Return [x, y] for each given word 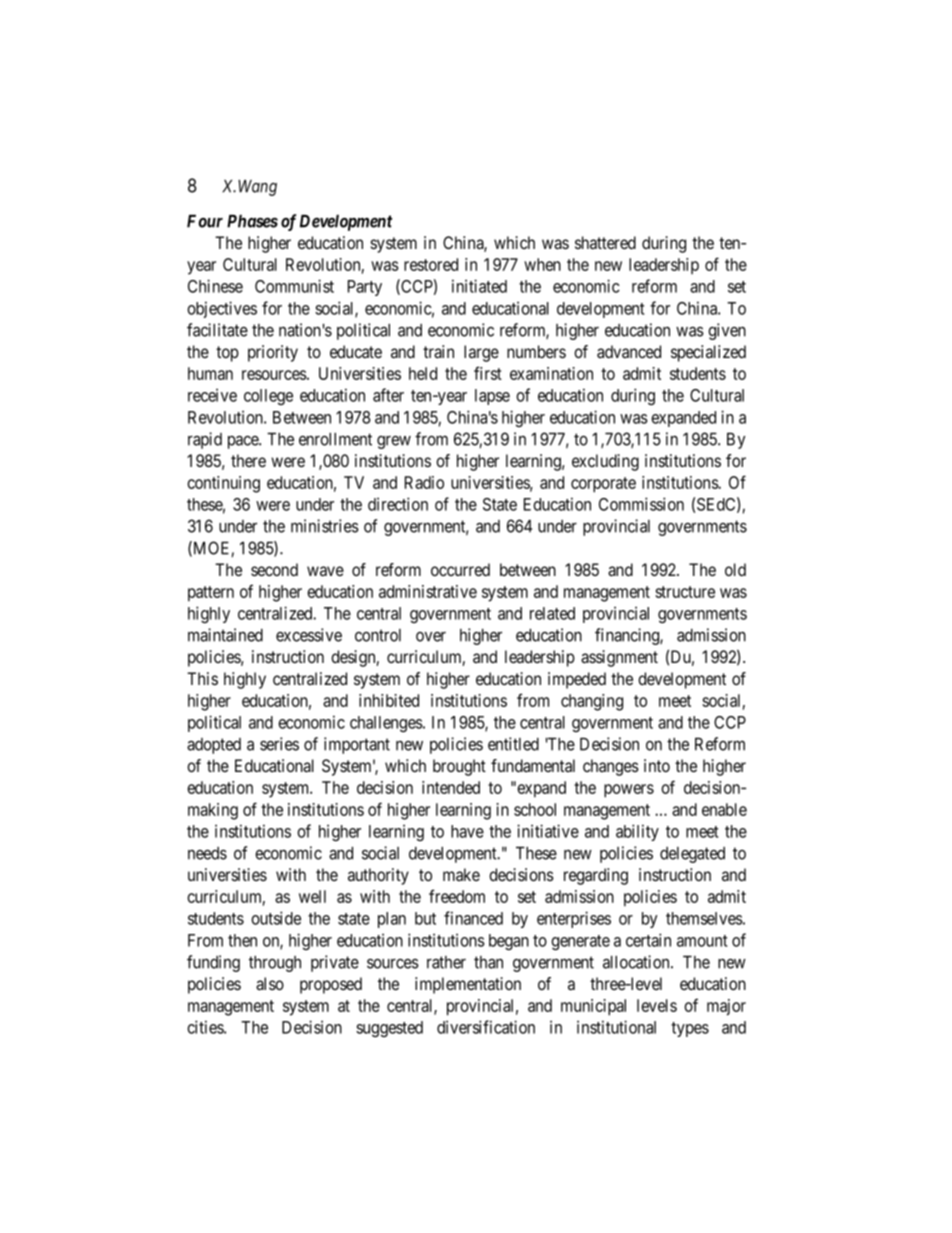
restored [431, 264]
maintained [225, 635]
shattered [605, 242]
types [690, 1029]
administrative [428, 591]
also [270, 984]
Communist [294, 286]
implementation [468, 985]
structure [685, 592]
